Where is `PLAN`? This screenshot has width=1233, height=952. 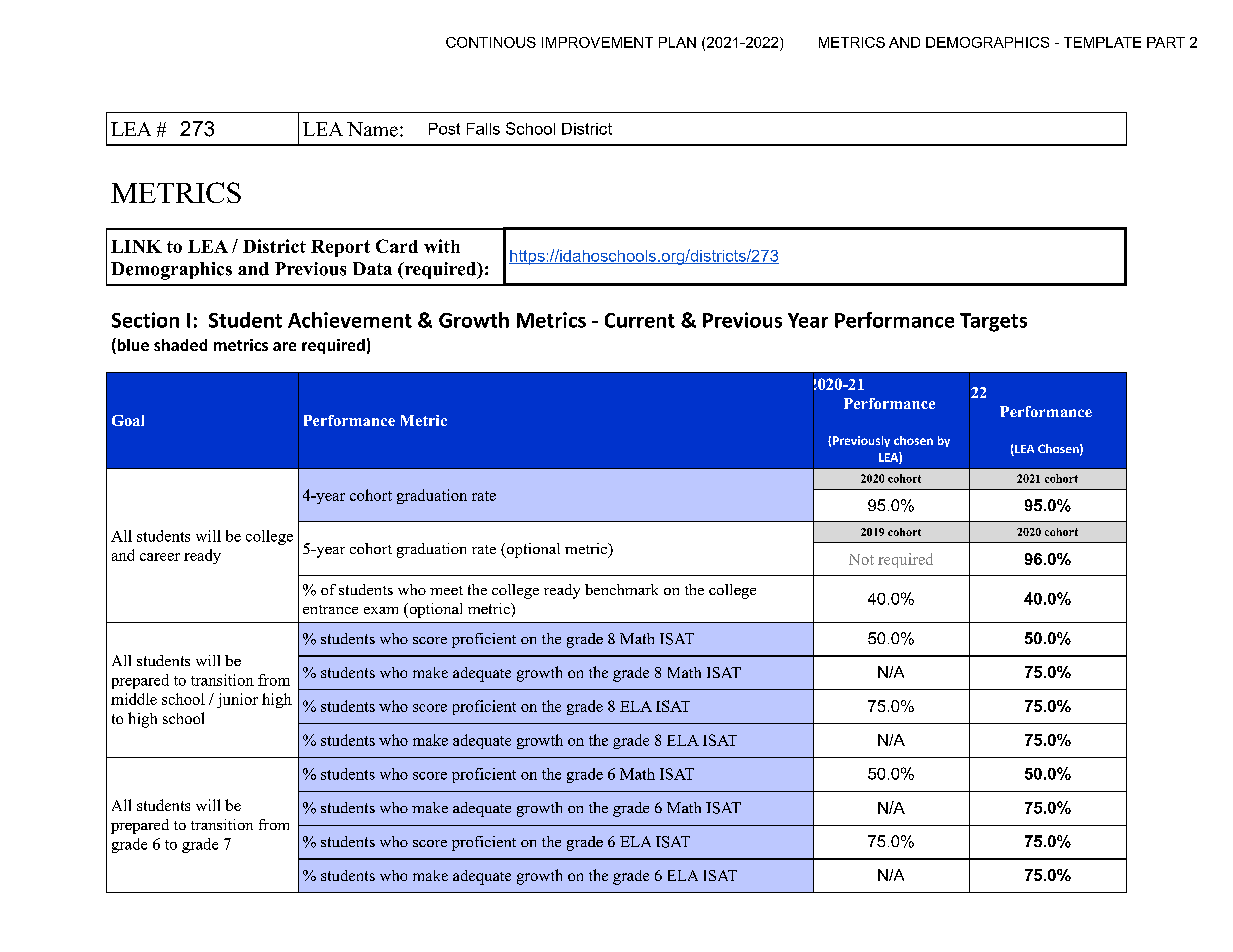 PLAN is located at coordinates (677, 42).
